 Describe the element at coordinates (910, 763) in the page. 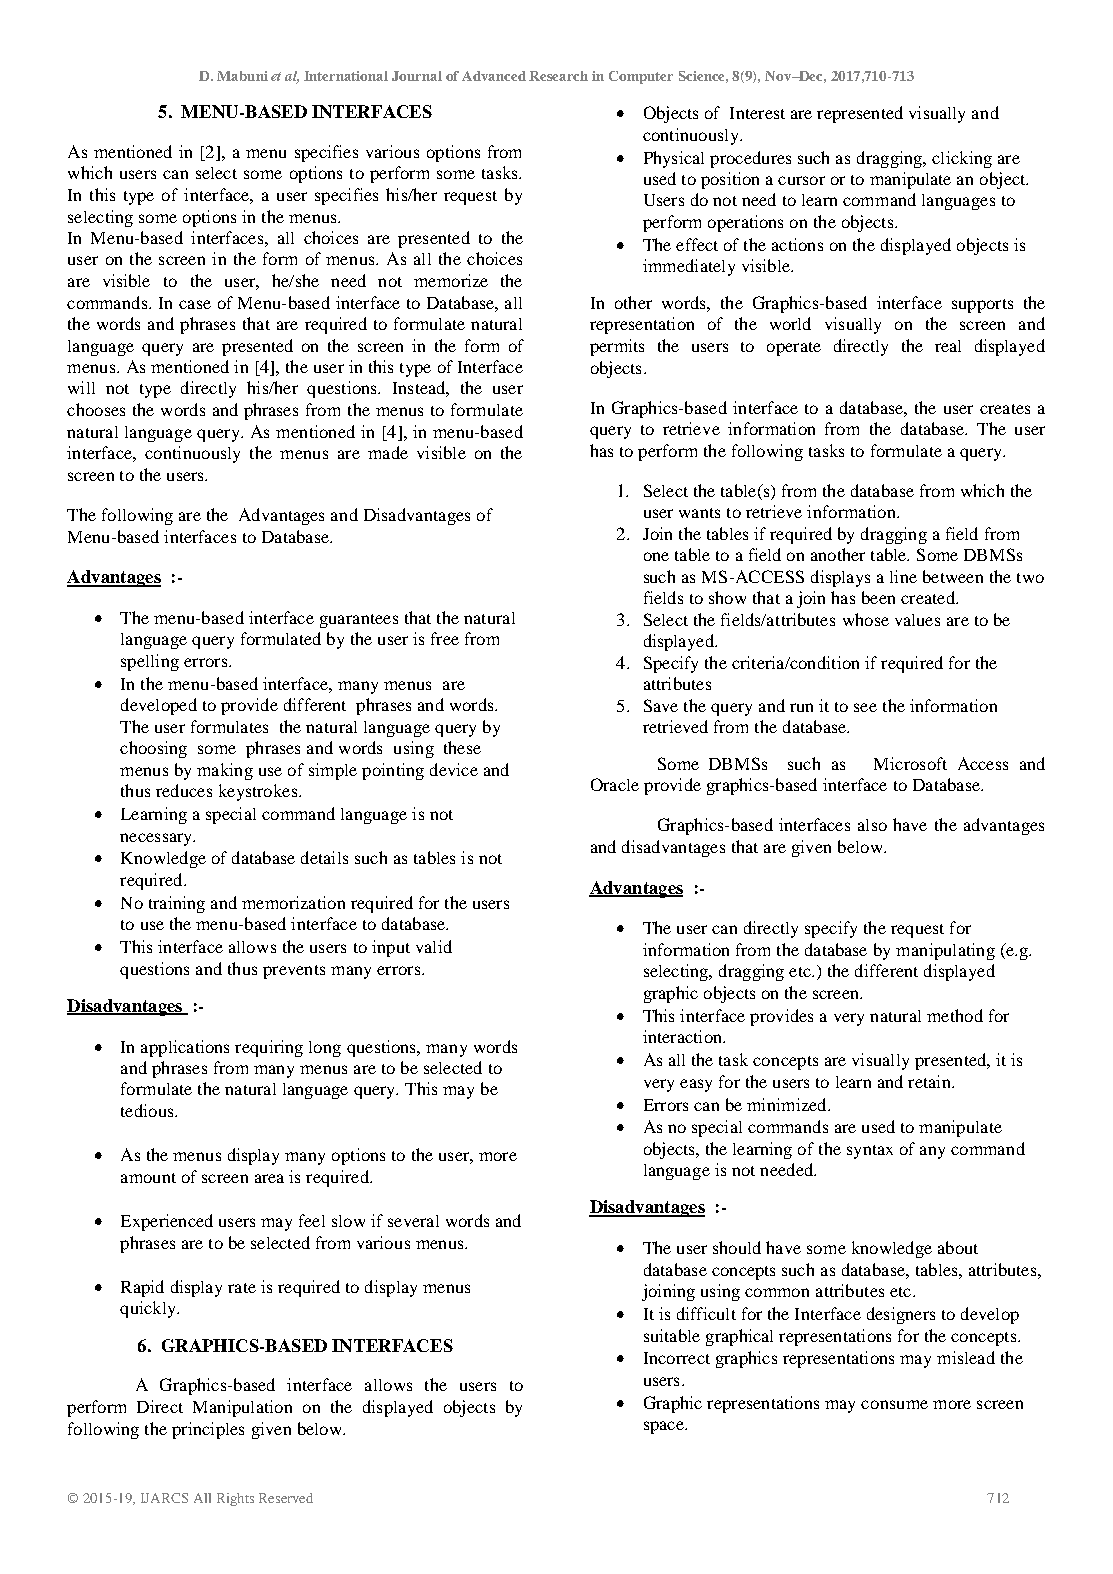

I see `Microsoft` at that location.
